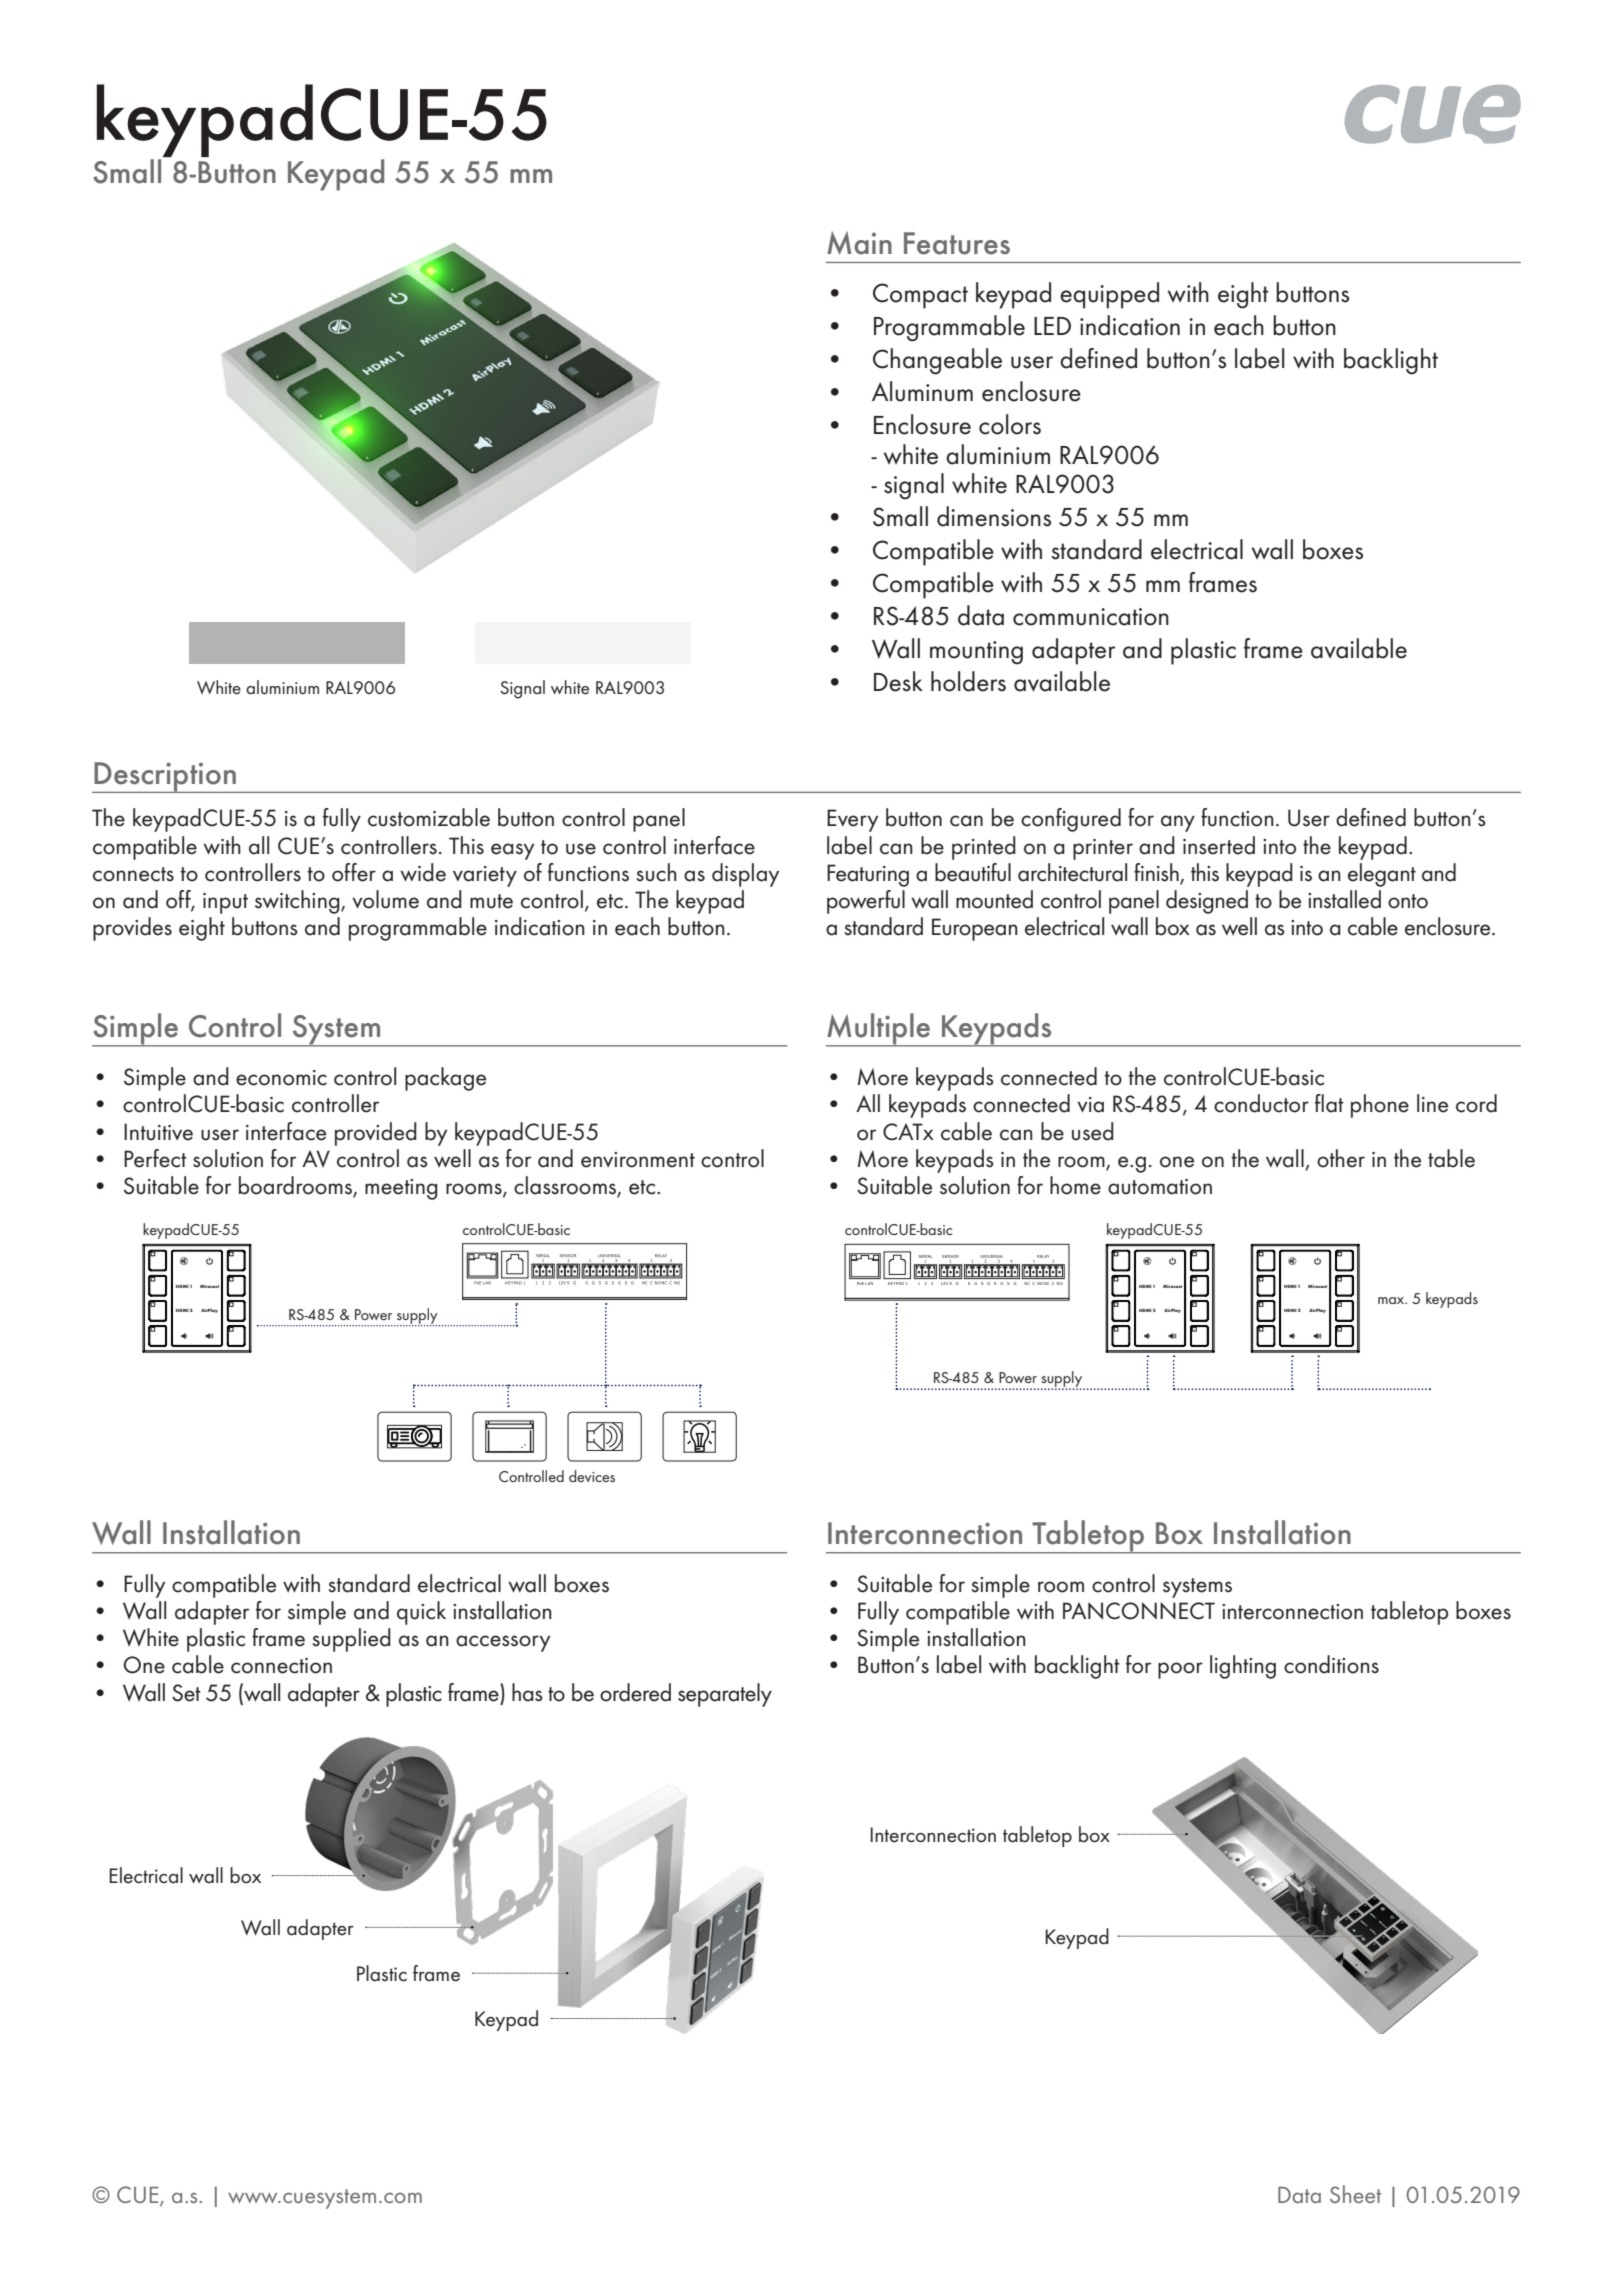 This screenshot has width=1613, height=2281. I want to click on installed, so click(1344, 899).
